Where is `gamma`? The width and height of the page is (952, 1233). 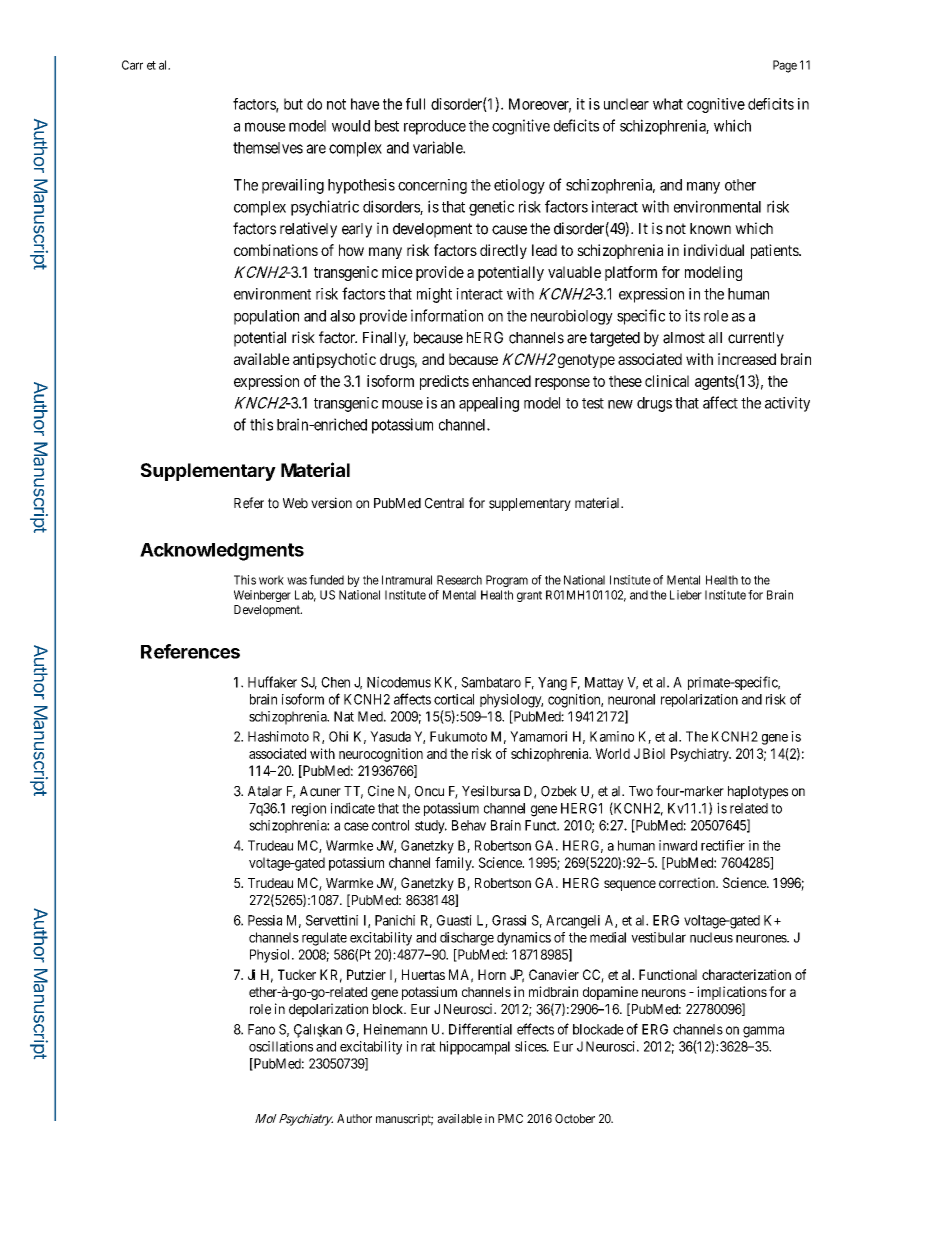
gamma is located at coordinates (763, 1032).
